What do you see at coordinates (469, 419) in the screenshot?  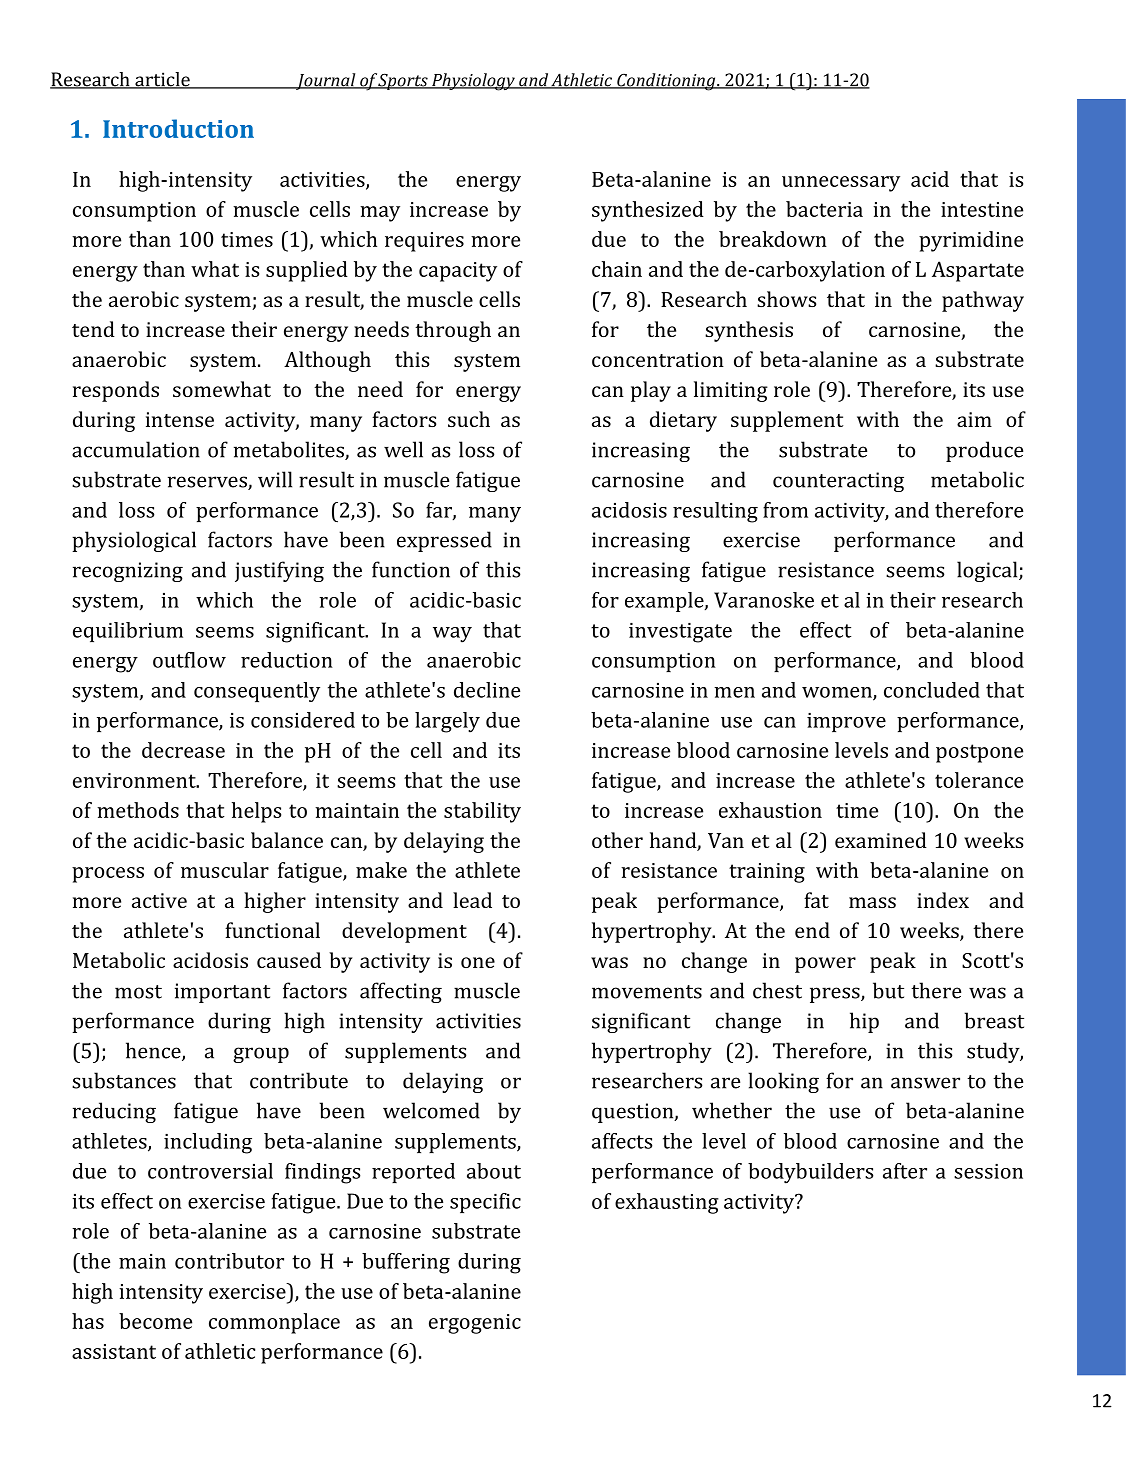 I see `such` at bounding box center [469, 419].
